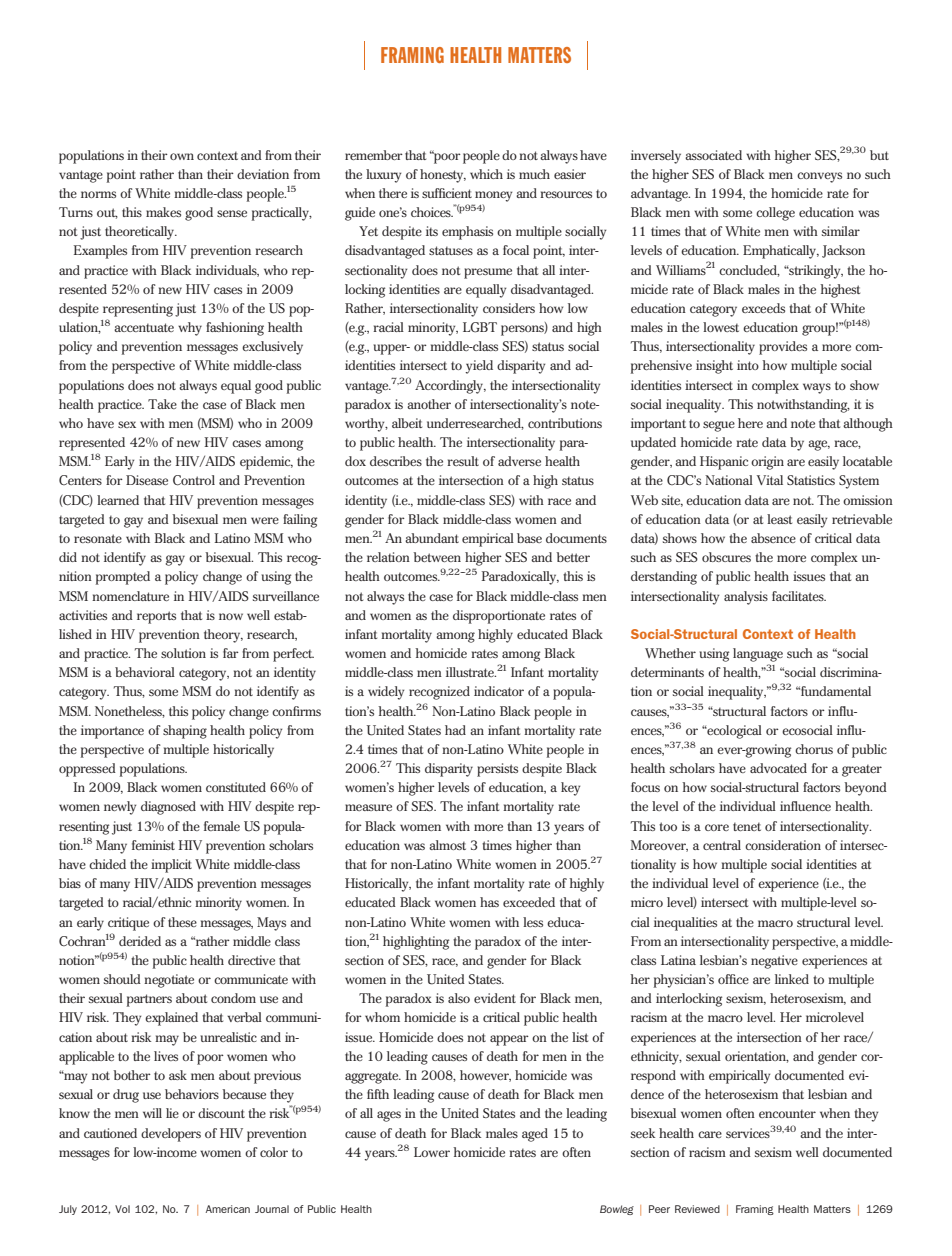 The image size is (952, 1256). Describe the element at coordinates (775, 214) in the screenshot. I see `college` at that location.
